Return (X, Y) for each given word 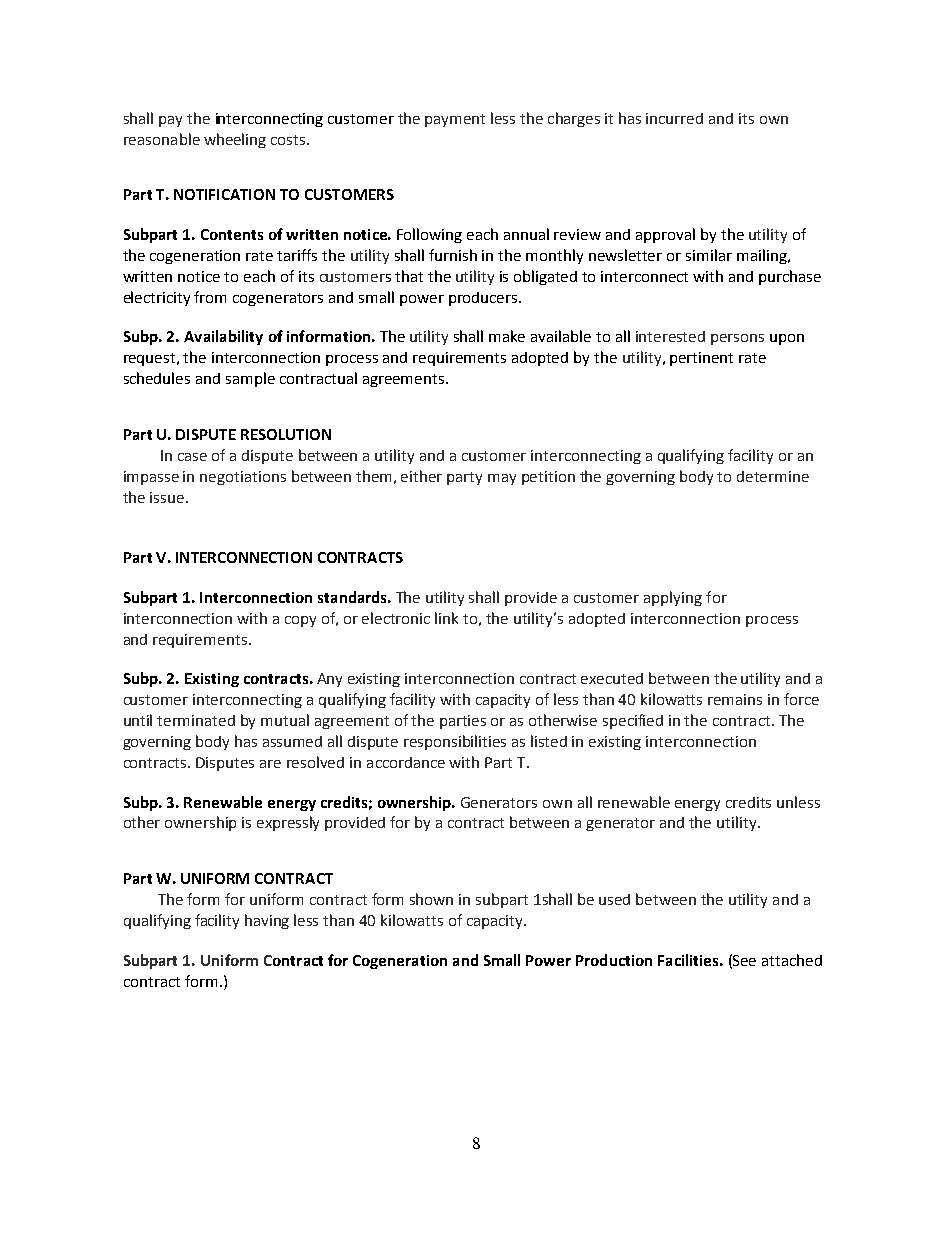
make (507, 336)
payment (455, 120)
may (502, 479)
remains (735, 699)
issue (168, 497)
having (267, 921)
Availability (223, 337)
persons (737, 339)
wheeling (235, 140)
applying (673, 598)
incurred (674, 118)
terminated (196, 720)
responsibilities (455, 742)
